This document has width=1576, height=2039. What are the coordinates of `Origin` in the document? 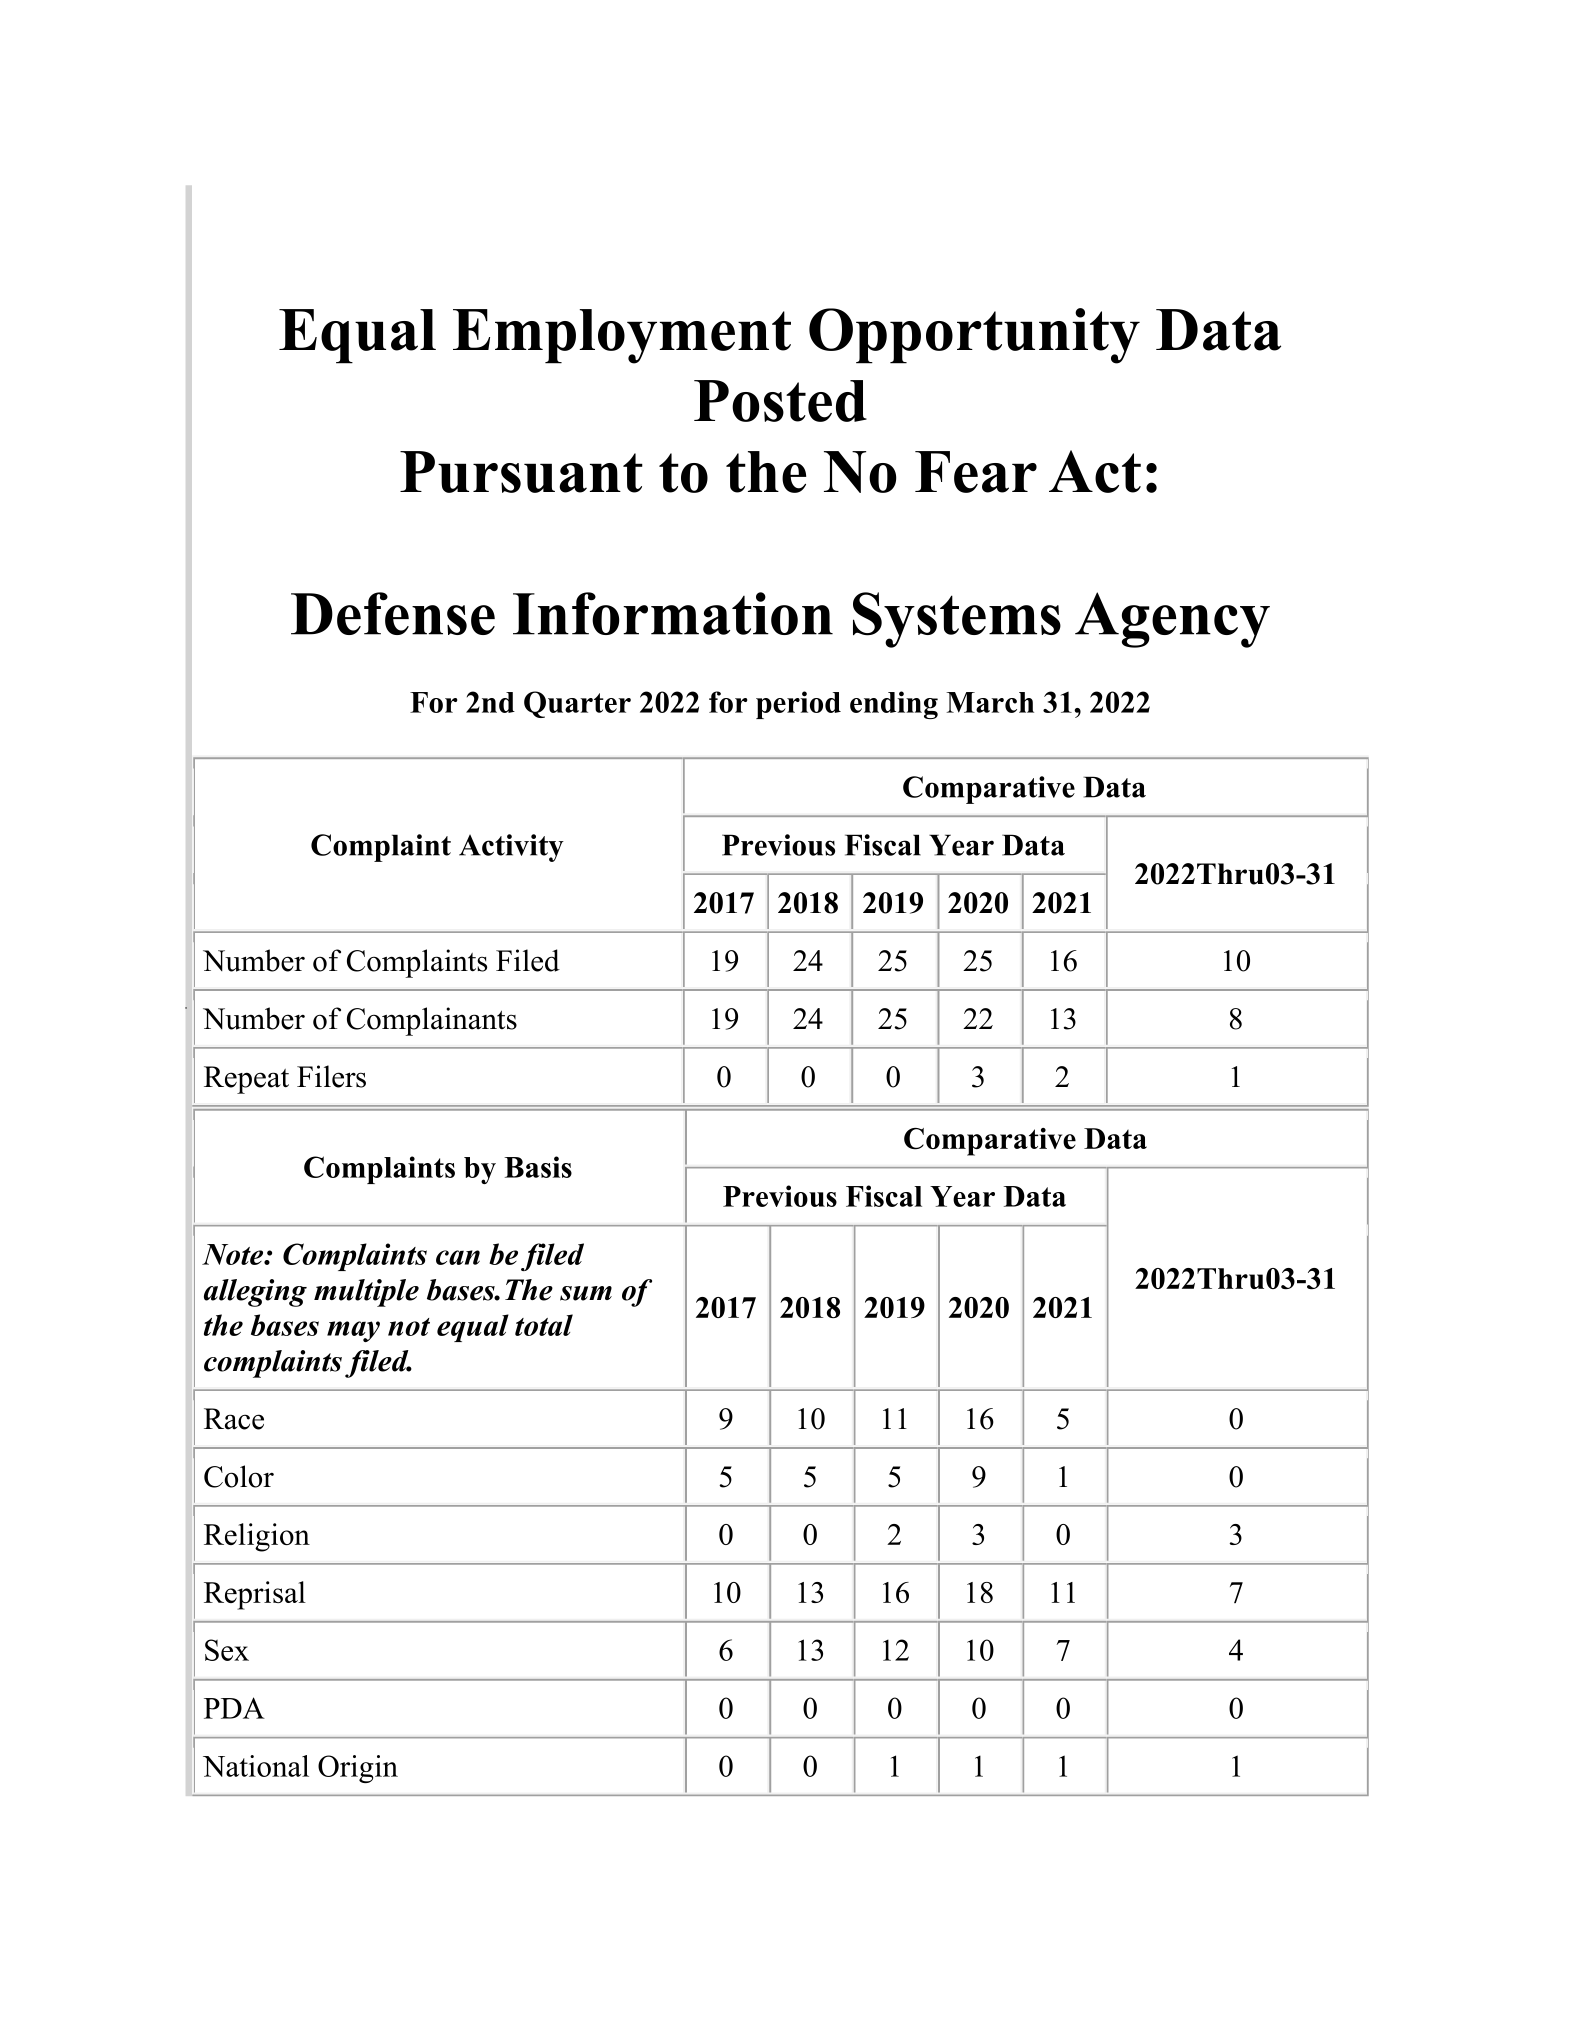 It's located at (358, 1769).
